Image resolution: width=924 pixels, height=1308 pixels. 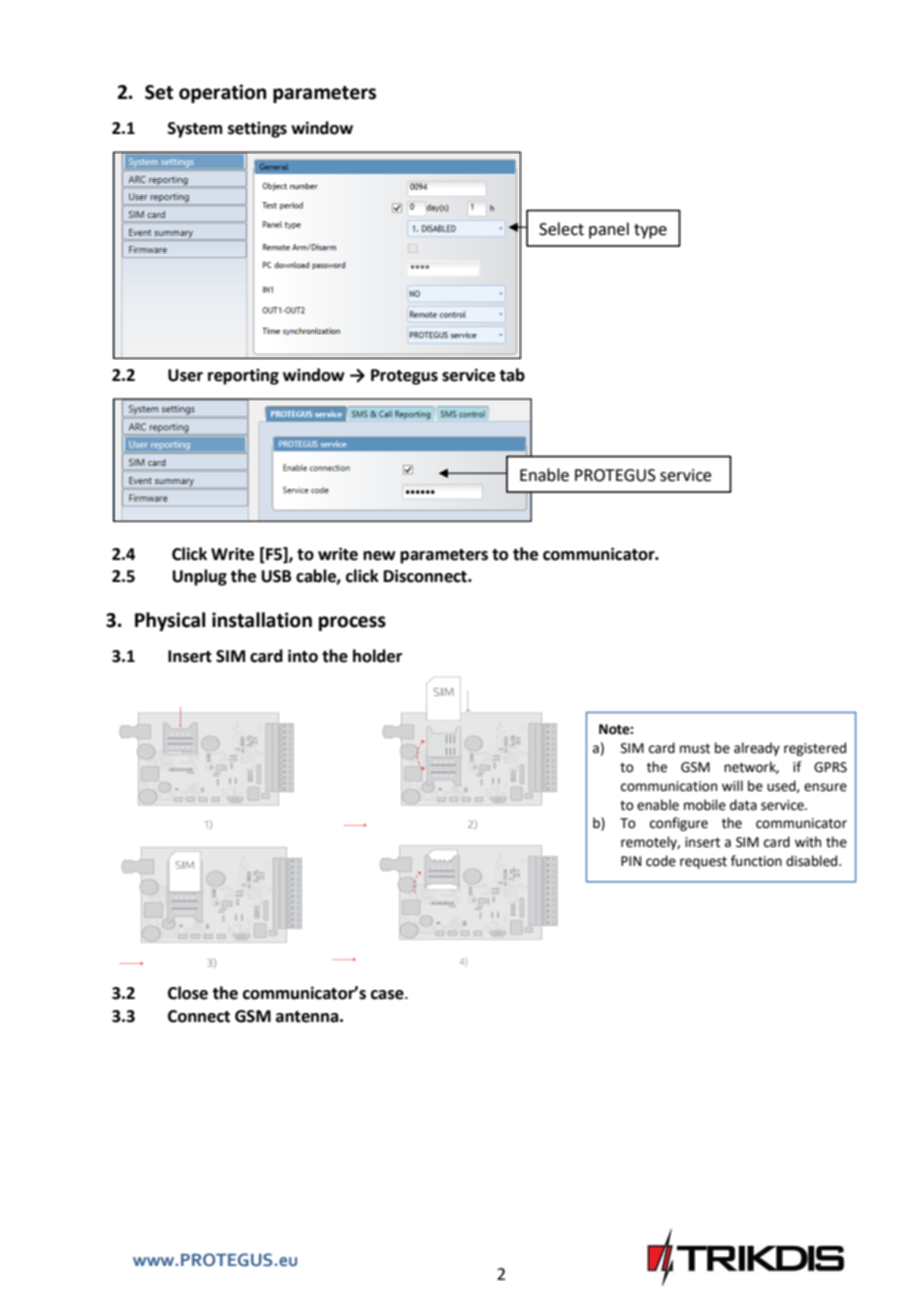 What do you see at coordinates (756, 861) in the screenshot?
I see `function` at bounding box center [756, 861].
